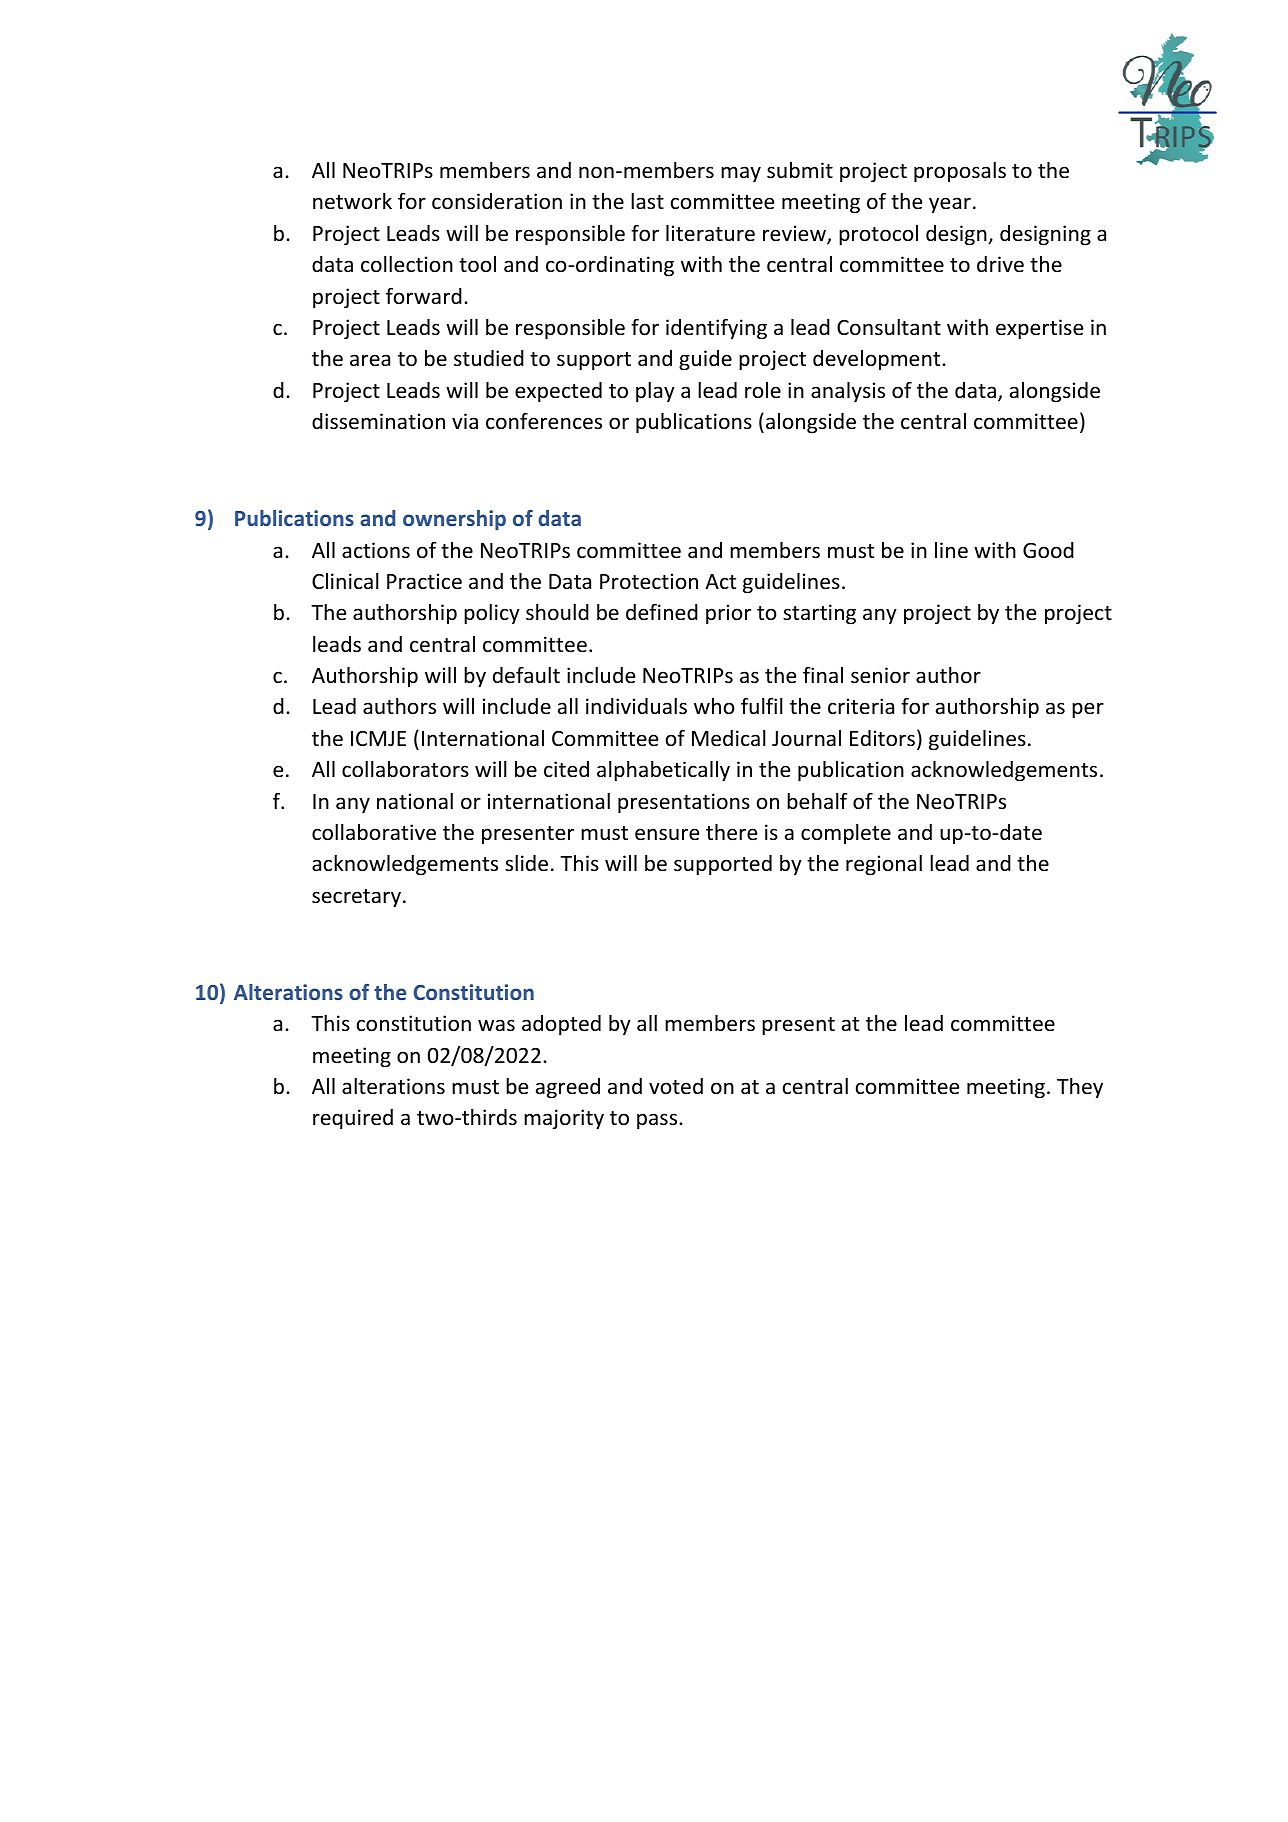 This document has height=1822, width=1288. What do you see at coordinates (950, 205) in the document?
I see `year` at bounding box center [950, 205].
